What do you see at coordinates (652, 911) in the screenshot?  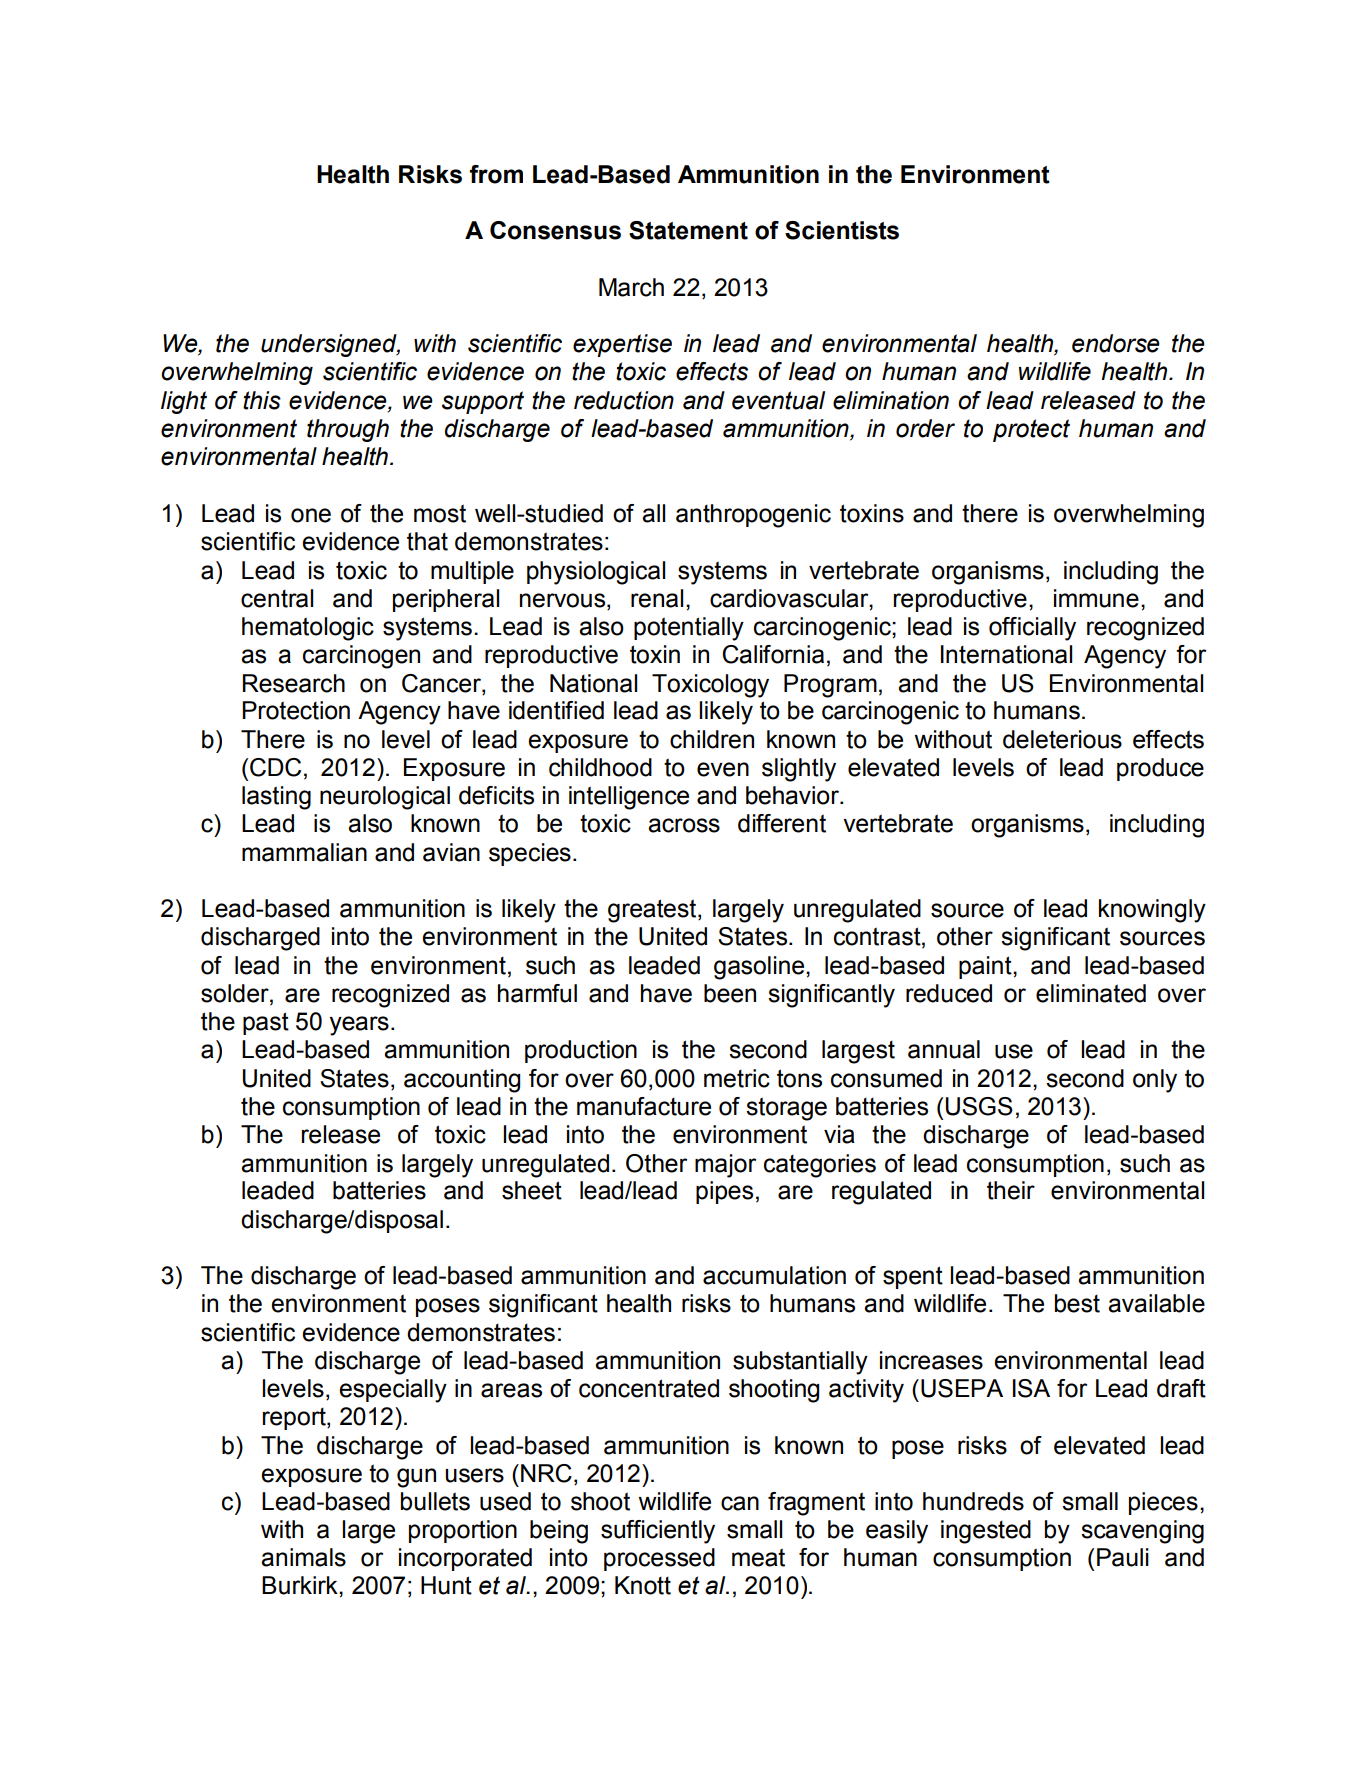 I see `greatest` at bounding box center [652, 911].
